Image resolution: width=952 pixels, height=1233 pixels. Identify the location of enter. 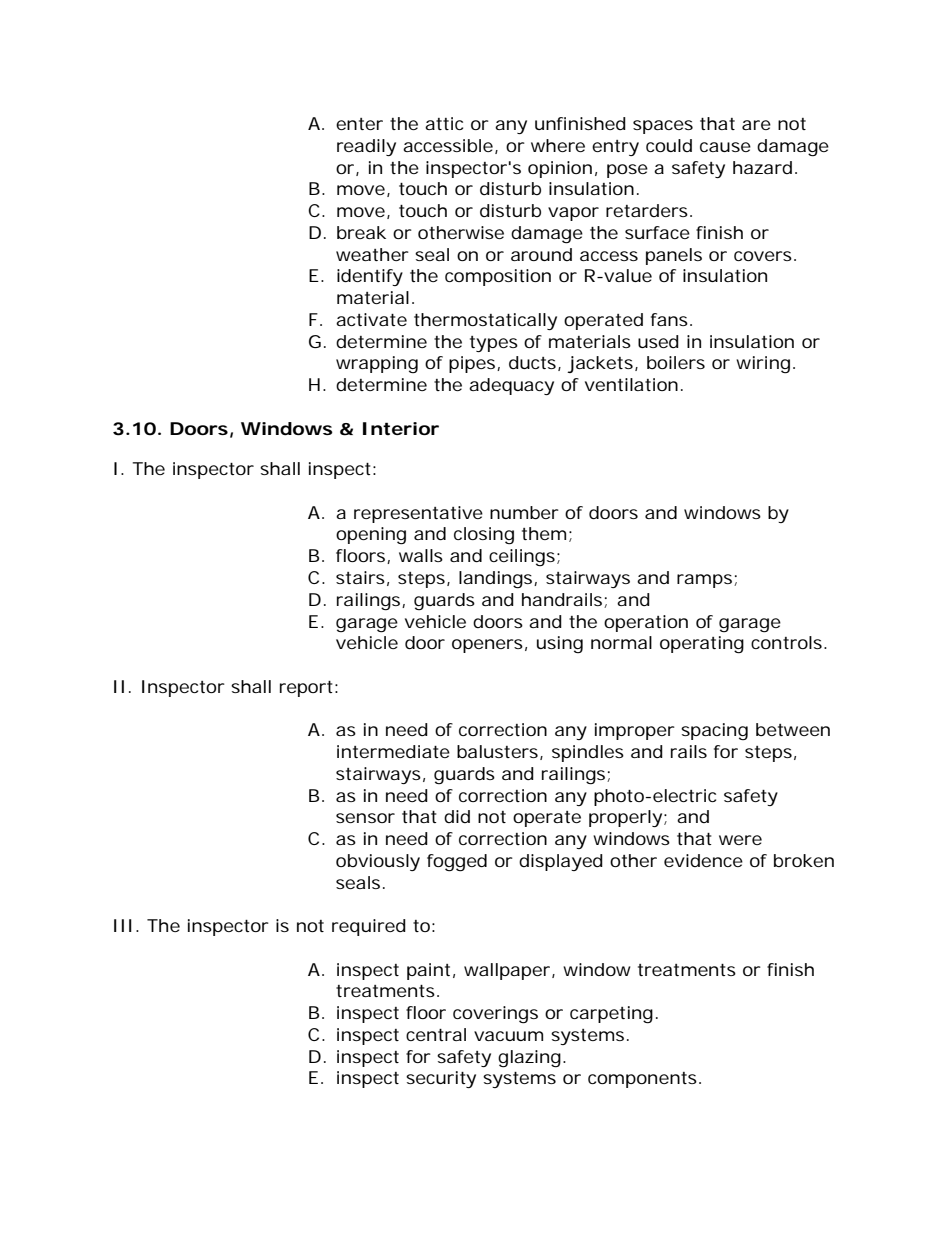
(359, 124).
